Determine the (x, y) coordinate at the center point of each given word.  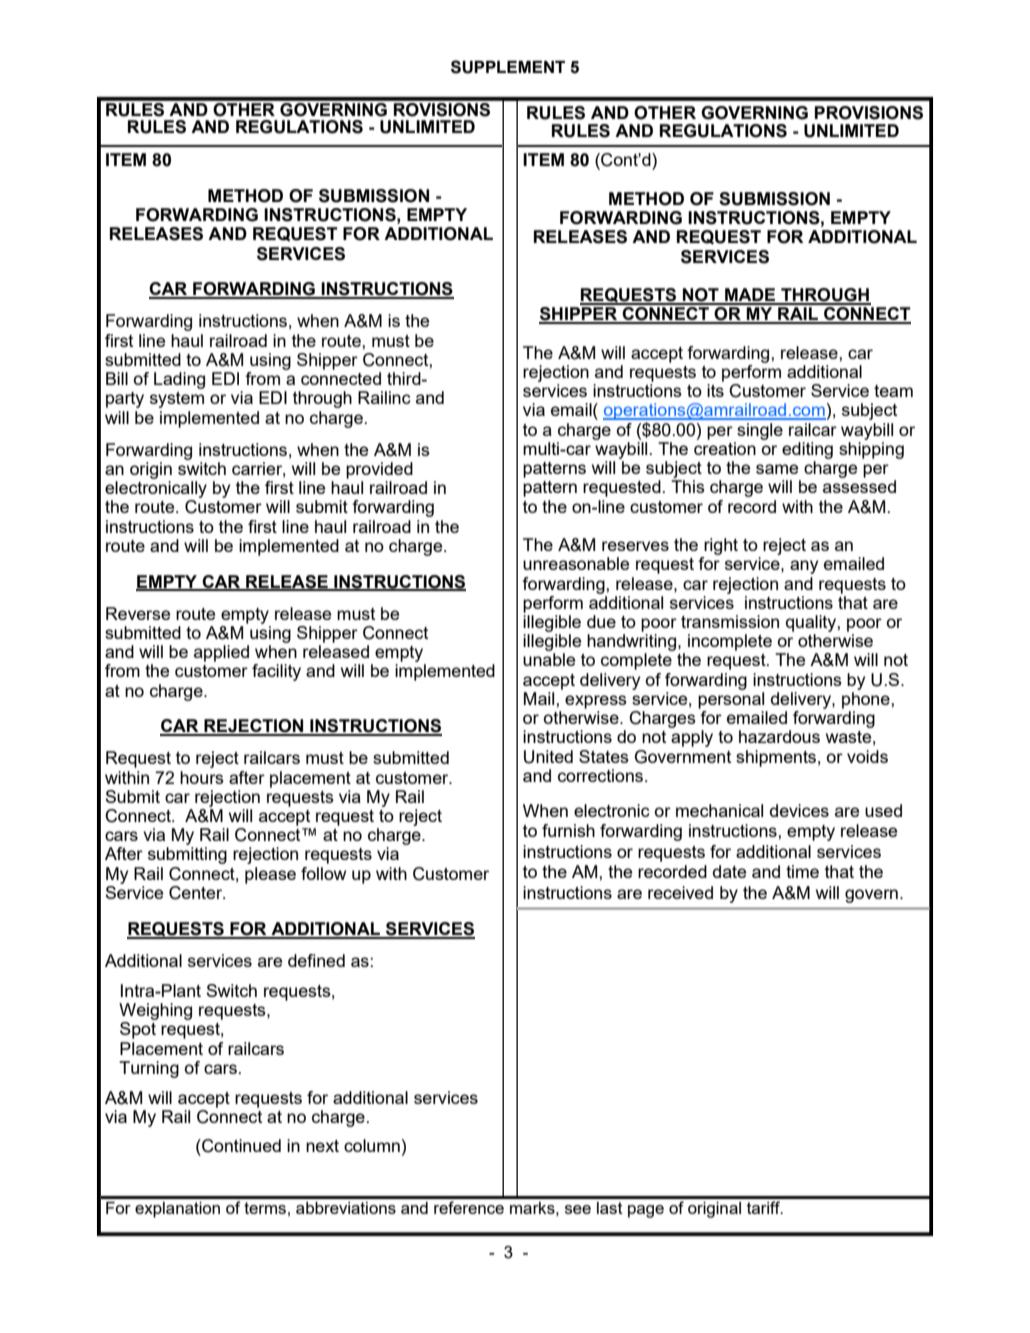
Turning (149, 1069)
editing (807, 450)
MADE (750, 296)
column (372, 1145)
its (715, 390)
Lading (179, 380)
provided (379, 470)
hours (202, 777)
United (548, 757)
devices (799, 810)
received (680, 892)
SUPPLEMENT (508, 67)
